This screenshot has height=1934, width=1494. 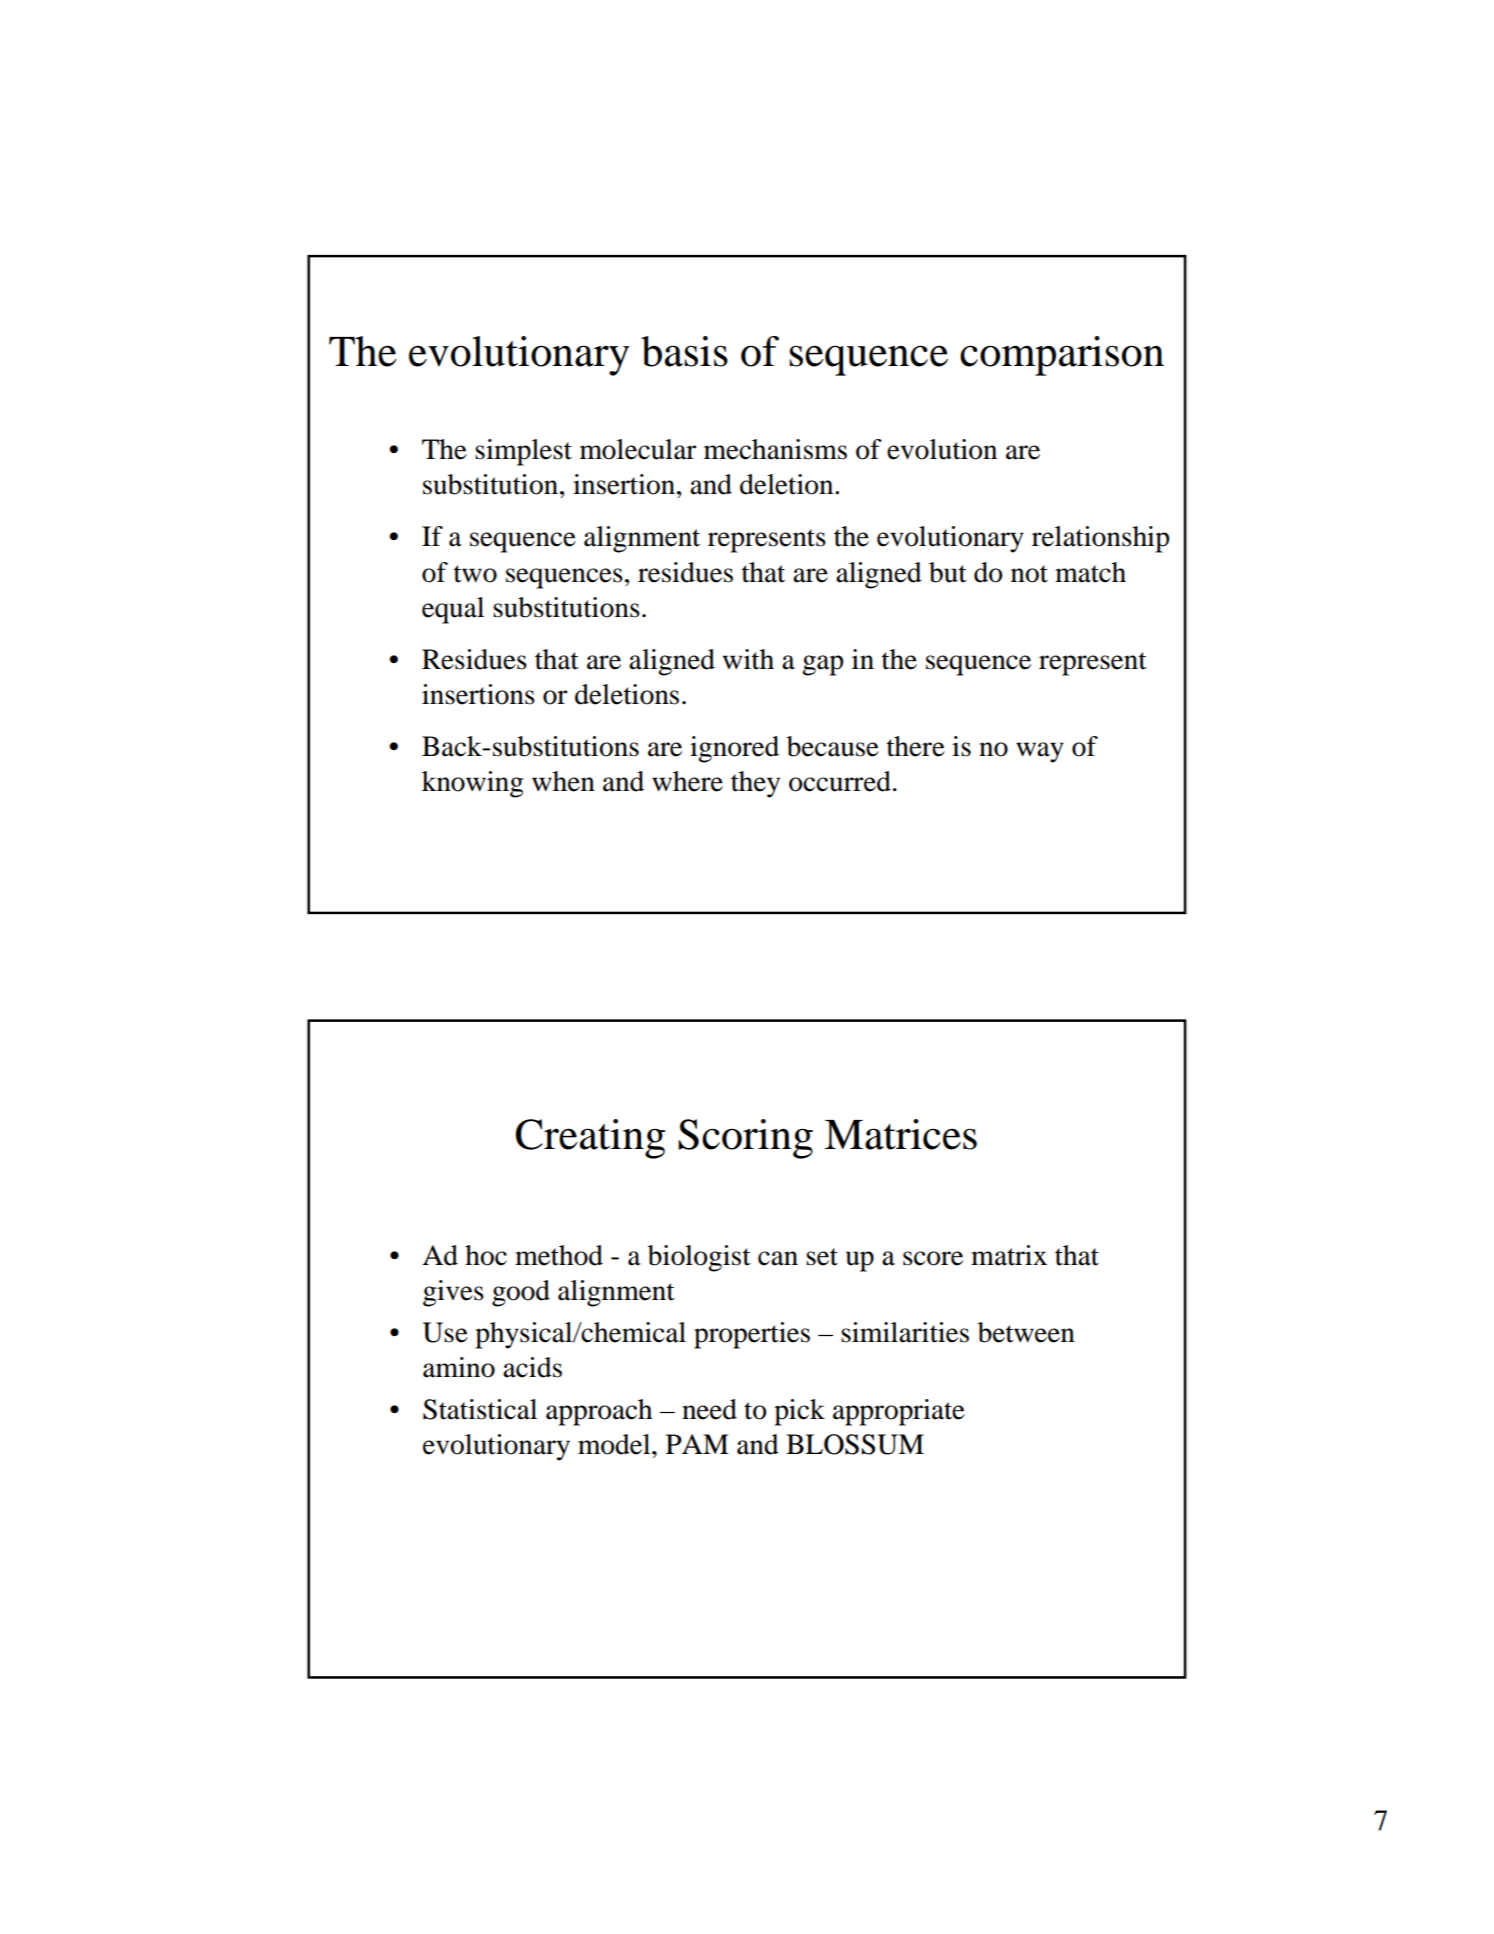 What do you see at coordinates (615, 1444) in the screenshot?
I see `model` at bounding box center [615, 1444].
